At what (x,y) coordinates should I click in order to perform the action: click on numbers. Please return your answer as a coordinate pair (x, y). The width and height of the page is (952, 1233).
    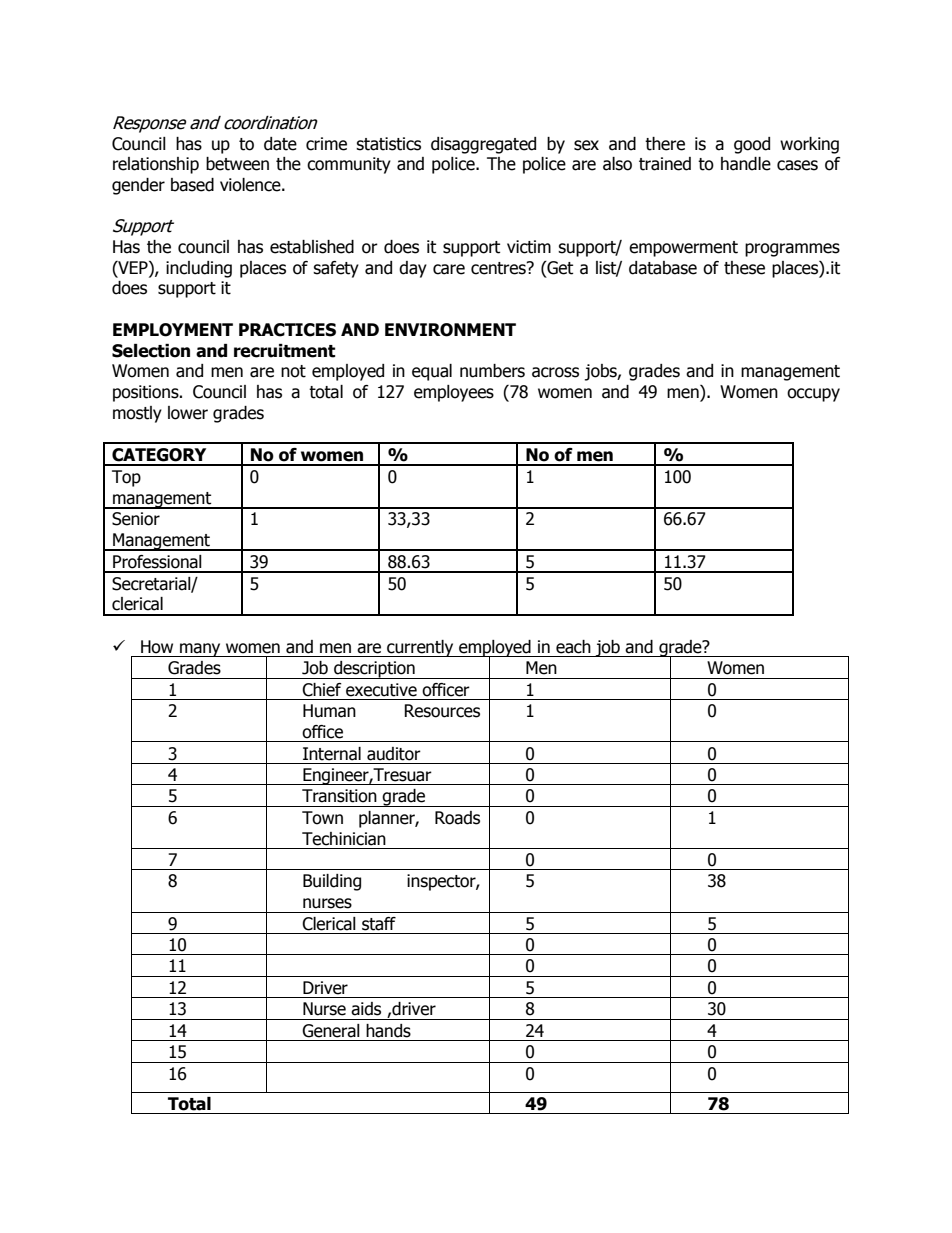
    Looking at the image, I should click on (492, 371).
